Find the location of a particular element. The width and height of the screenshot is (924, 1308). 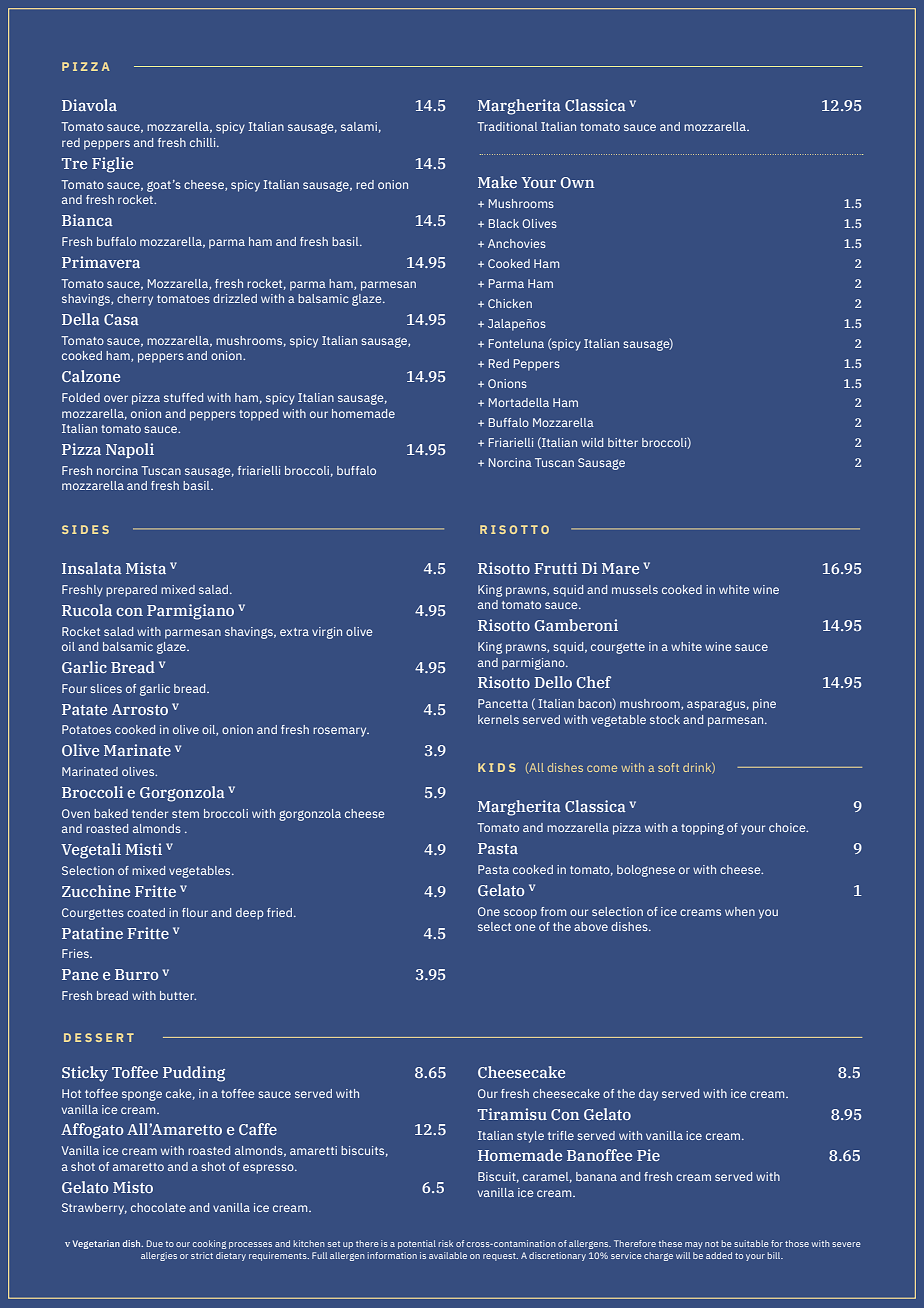

coated is located at coordinates (146, 912).
